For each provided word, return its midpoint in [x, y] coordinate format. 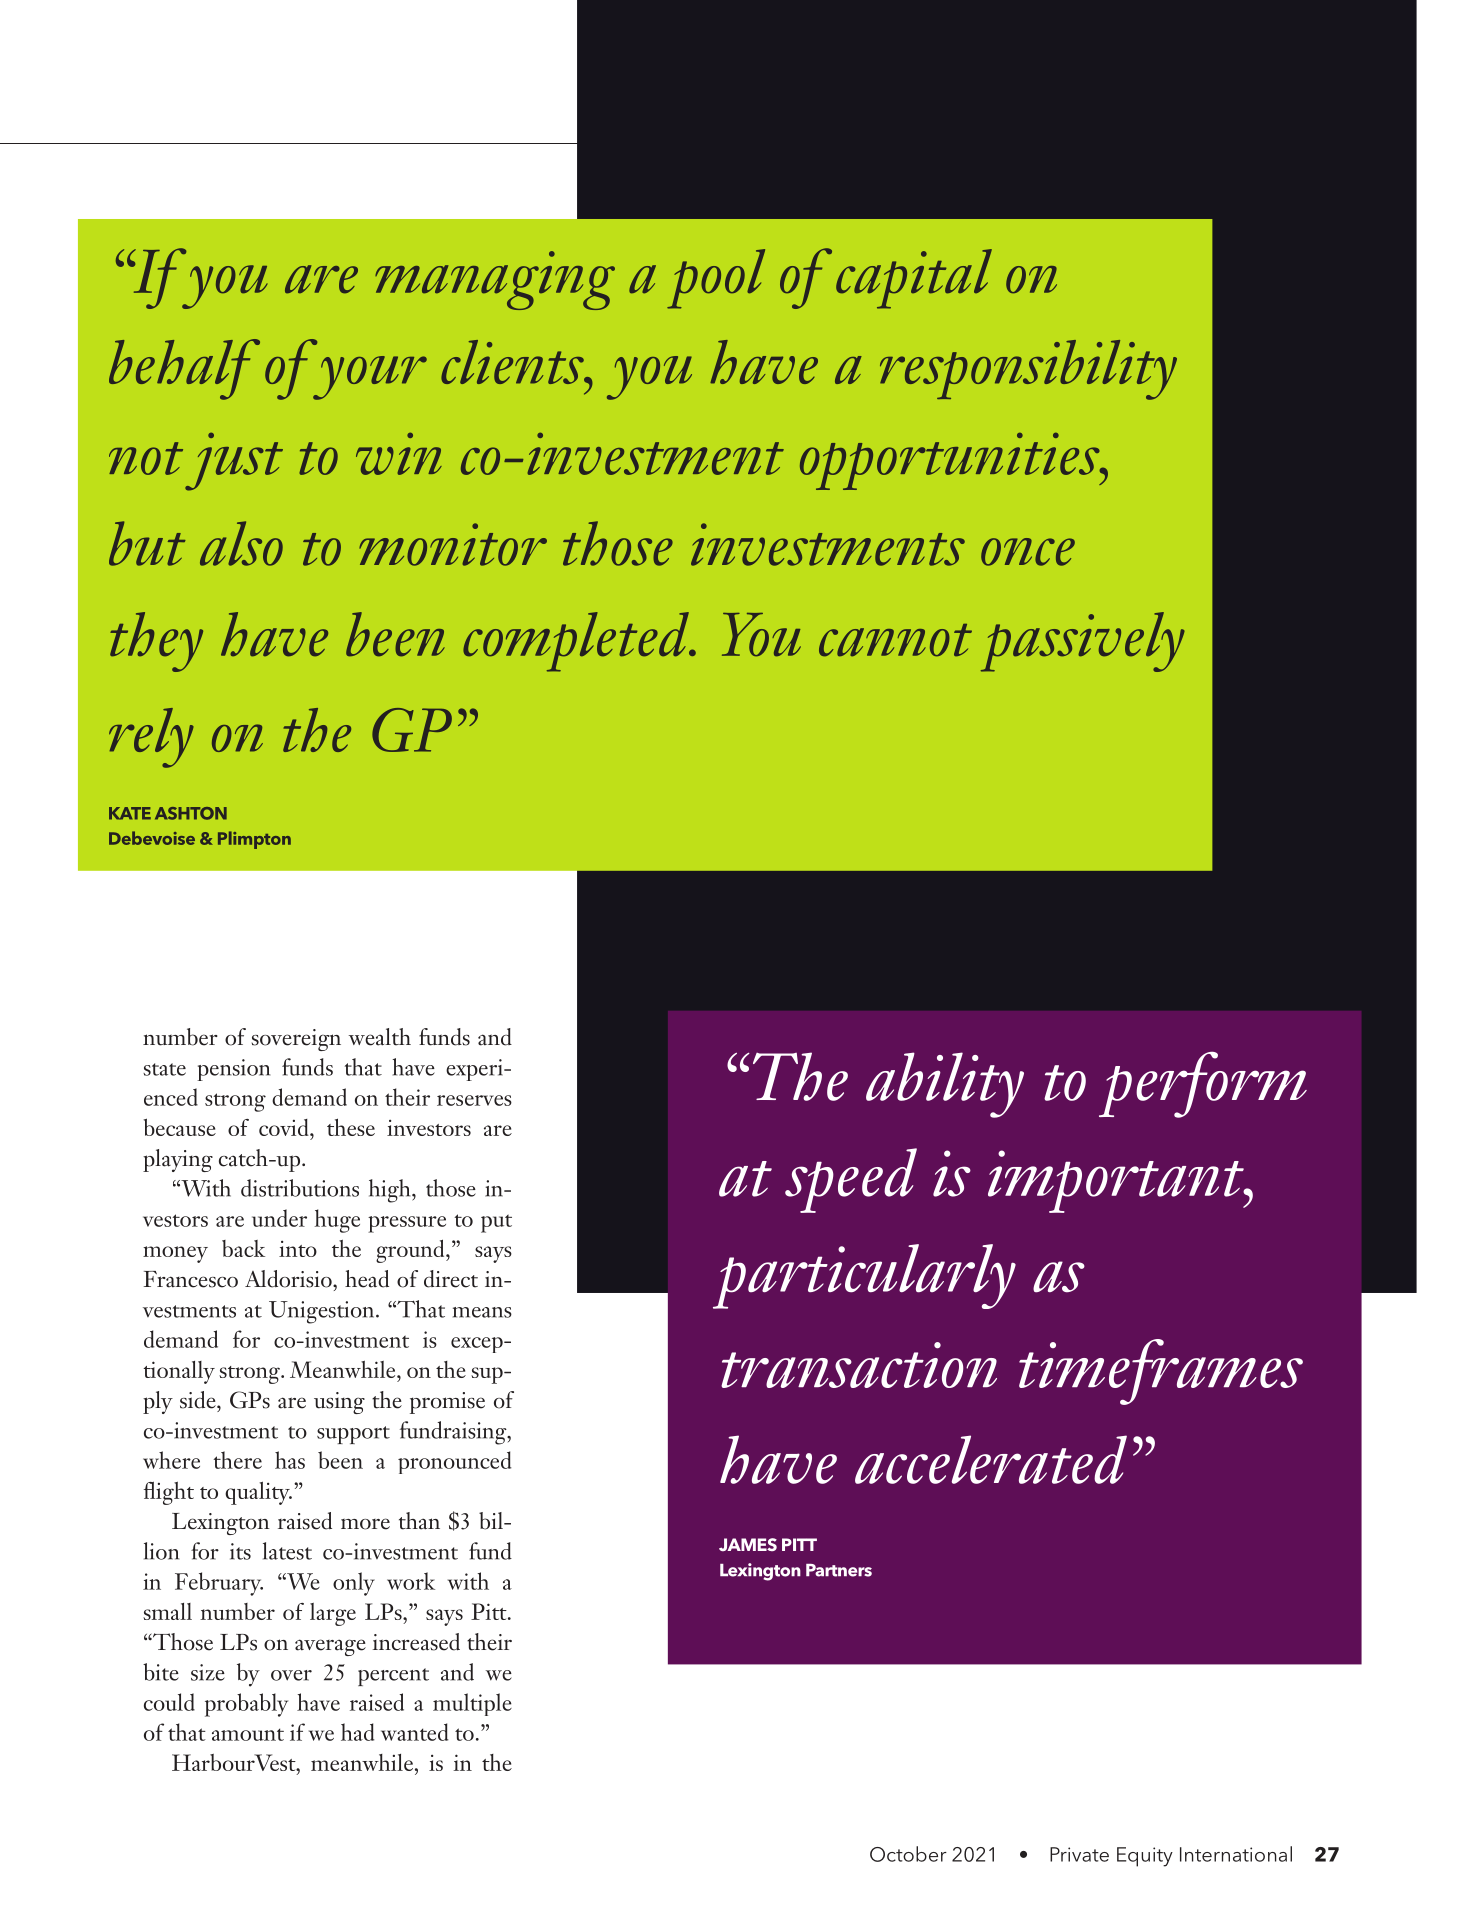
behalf [184, 369]
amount [248, 1734]
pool [716, 279]
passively [1083, 642]
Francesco [190, 1279]
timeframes [1161, 1372]
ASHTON [191, 813]
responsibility [1028, 370]
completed [577, 642]
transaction [859, 1365]
